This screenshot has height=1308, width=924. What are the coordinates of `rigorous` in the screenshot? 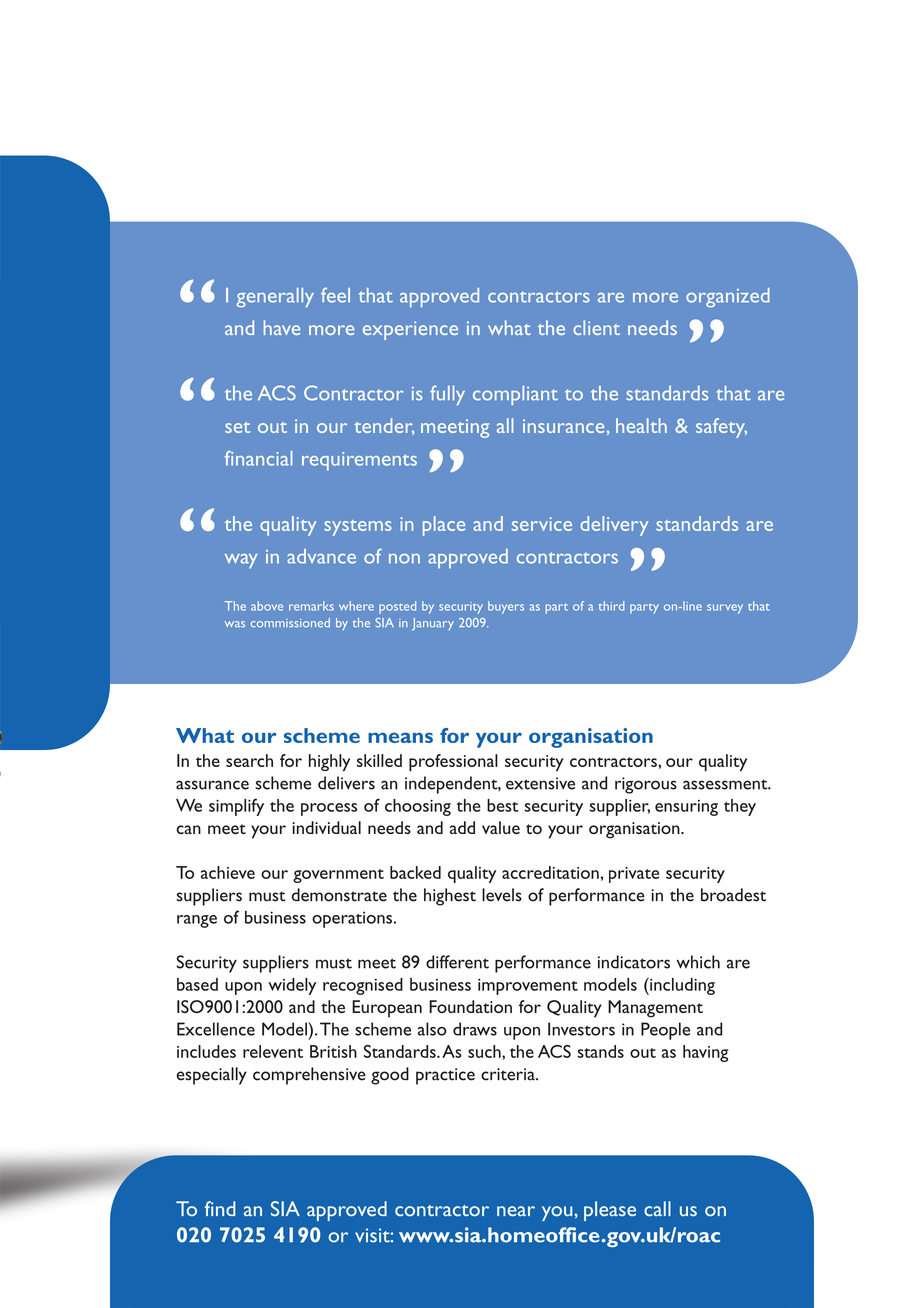 It's located at (646, 785).
